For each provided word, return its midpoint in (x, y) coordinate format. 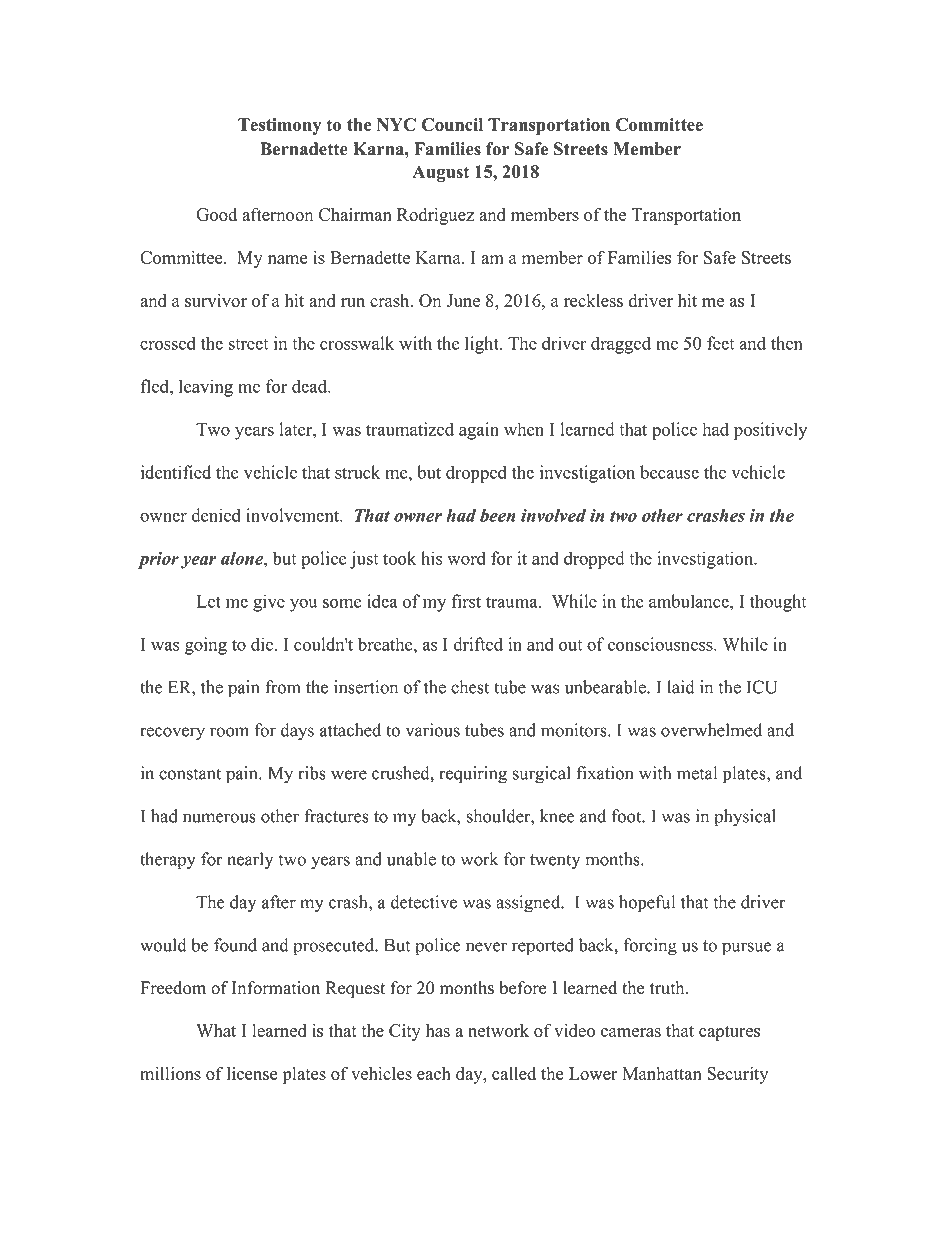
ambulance (690, 601)
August (441, 173)
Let (208, 601)
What (216, 1030)
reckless (593, 300)
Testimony (279, 126)
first (466, 601)
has (438, 1030)
